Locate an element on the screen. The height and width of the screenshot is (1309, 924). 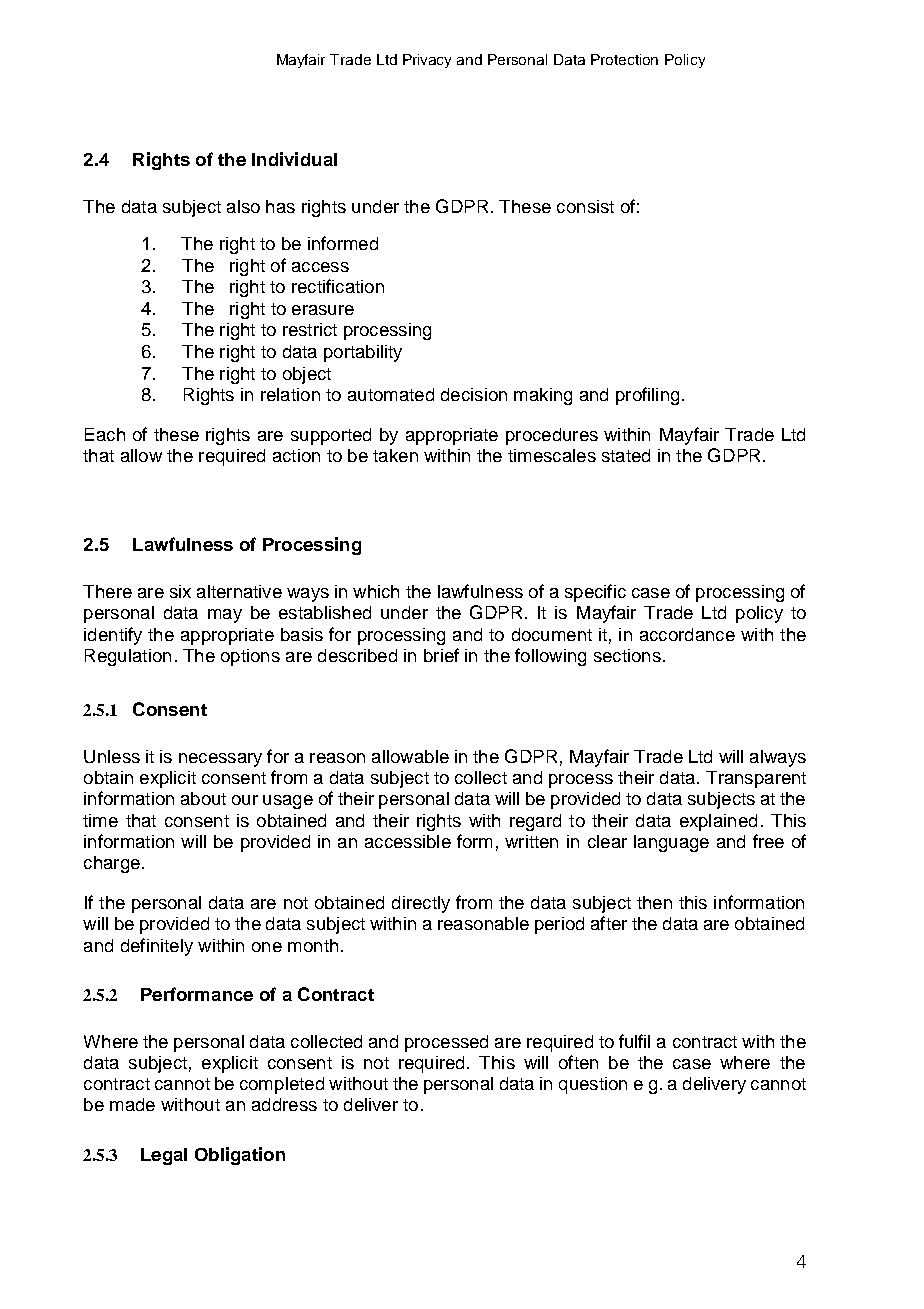
regard is located at coordinates (535, 822).
